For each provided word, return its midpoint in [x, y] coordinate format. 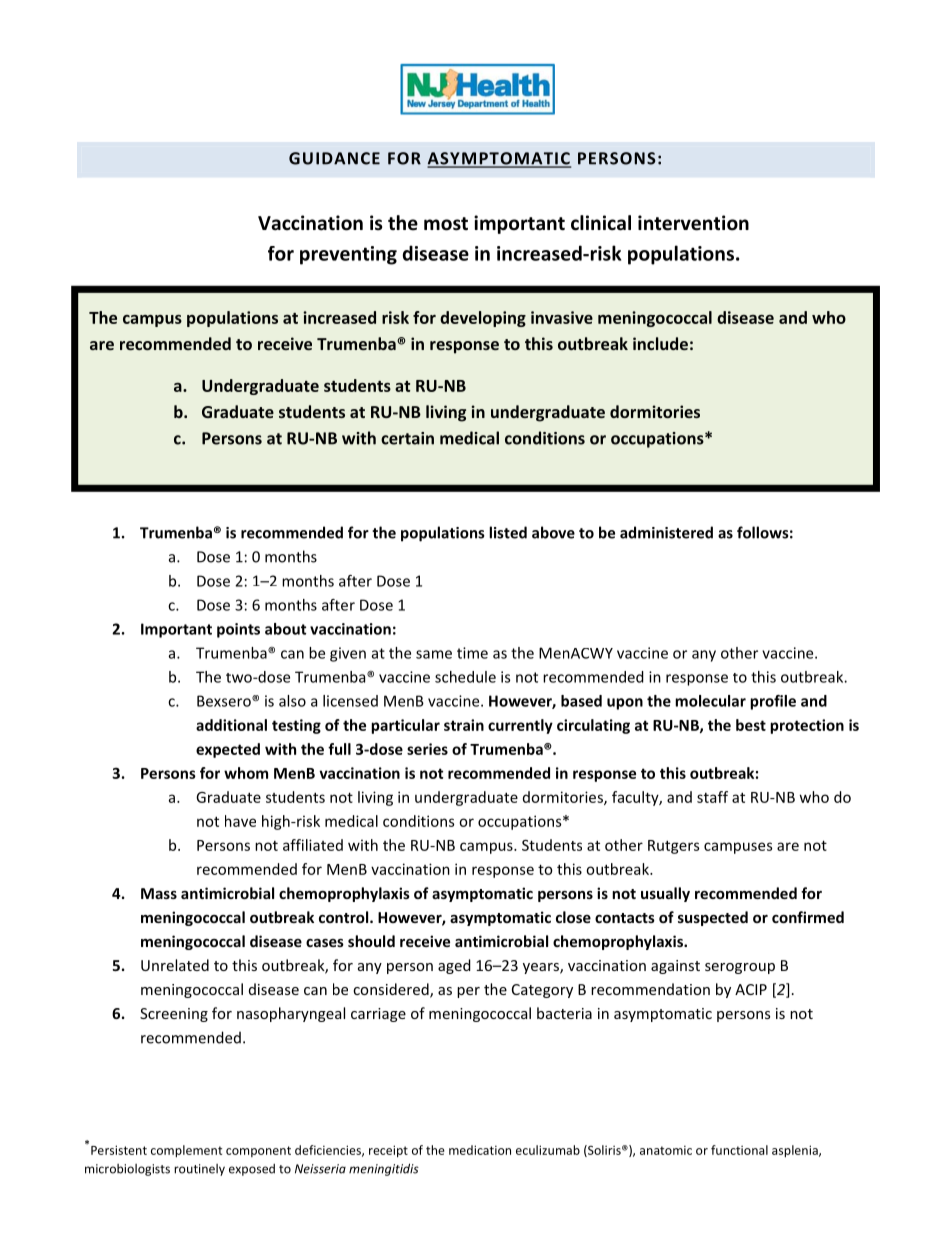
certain [407, 438]
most [446, 224]
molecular [710, 701]
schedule [465, 677]
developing [483, 319]
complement [186, 1151]
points [238, 630]
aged [454, 966]
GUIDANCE [334, 158]
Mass [159, 893]
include [660, 343]
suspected [713, 918]
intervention [693, 223]
